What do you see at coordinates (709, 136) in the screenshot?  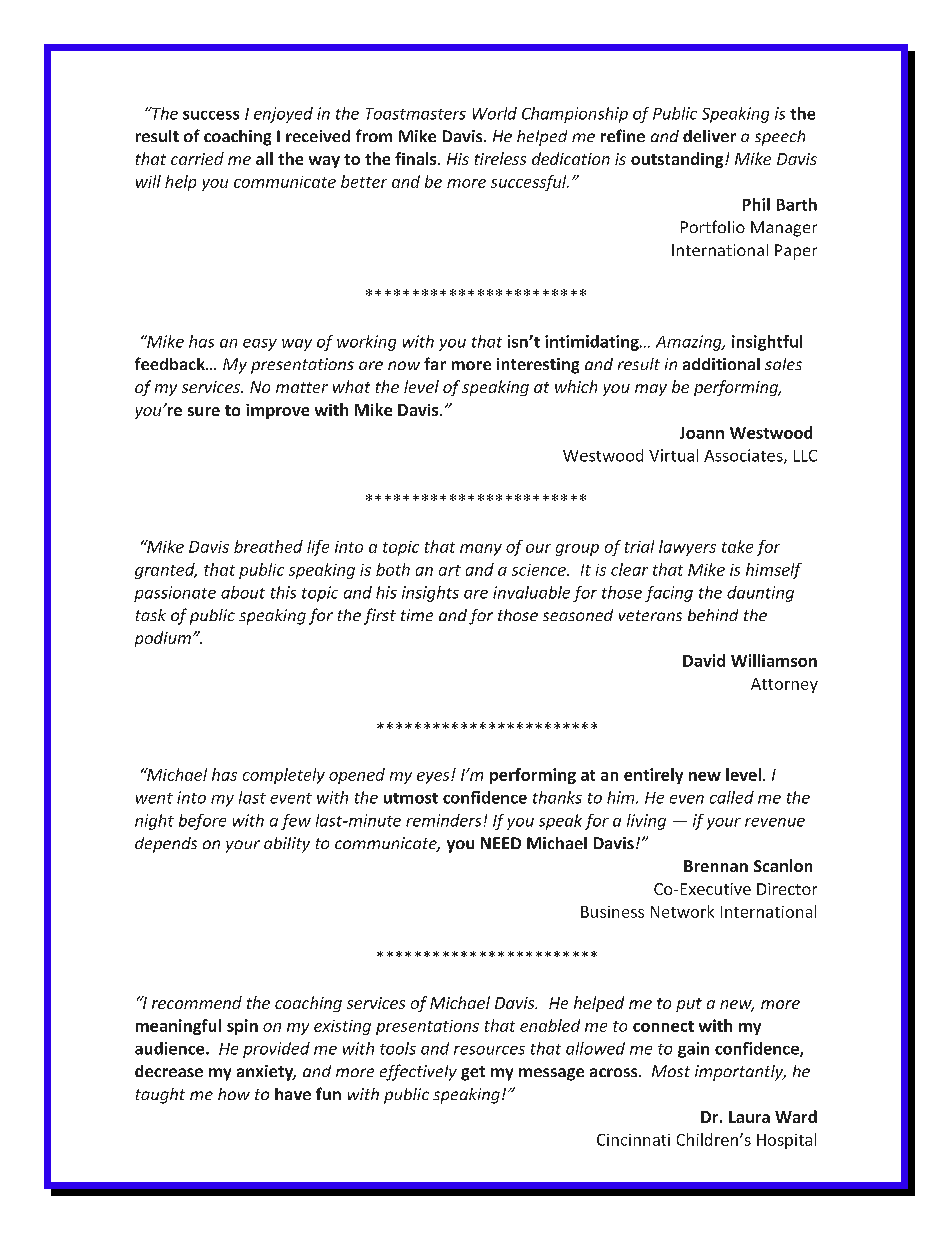 I see `deliver` at bounding box center [709, 136].
